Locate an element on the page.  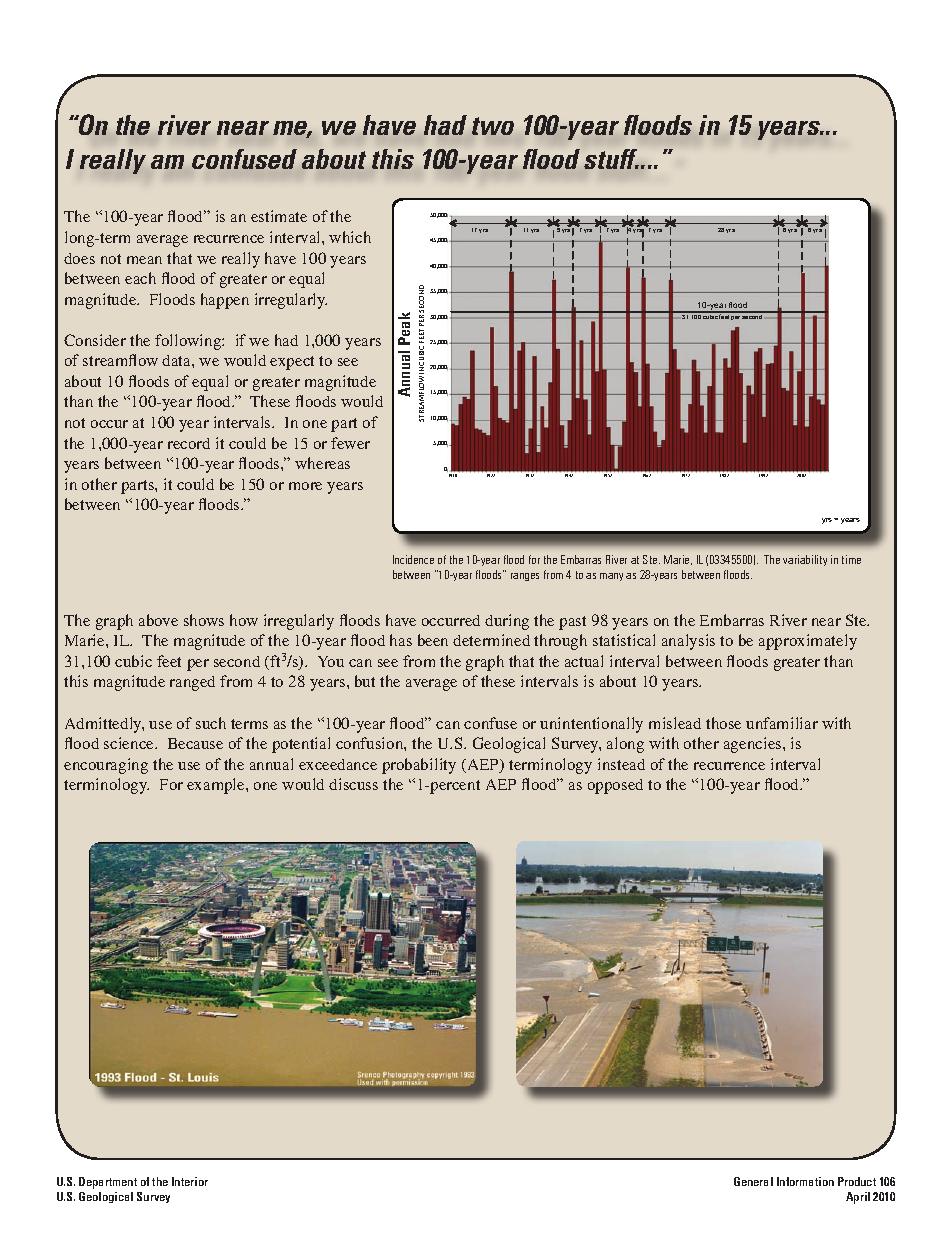
example is located at coordinates (217, 786).
